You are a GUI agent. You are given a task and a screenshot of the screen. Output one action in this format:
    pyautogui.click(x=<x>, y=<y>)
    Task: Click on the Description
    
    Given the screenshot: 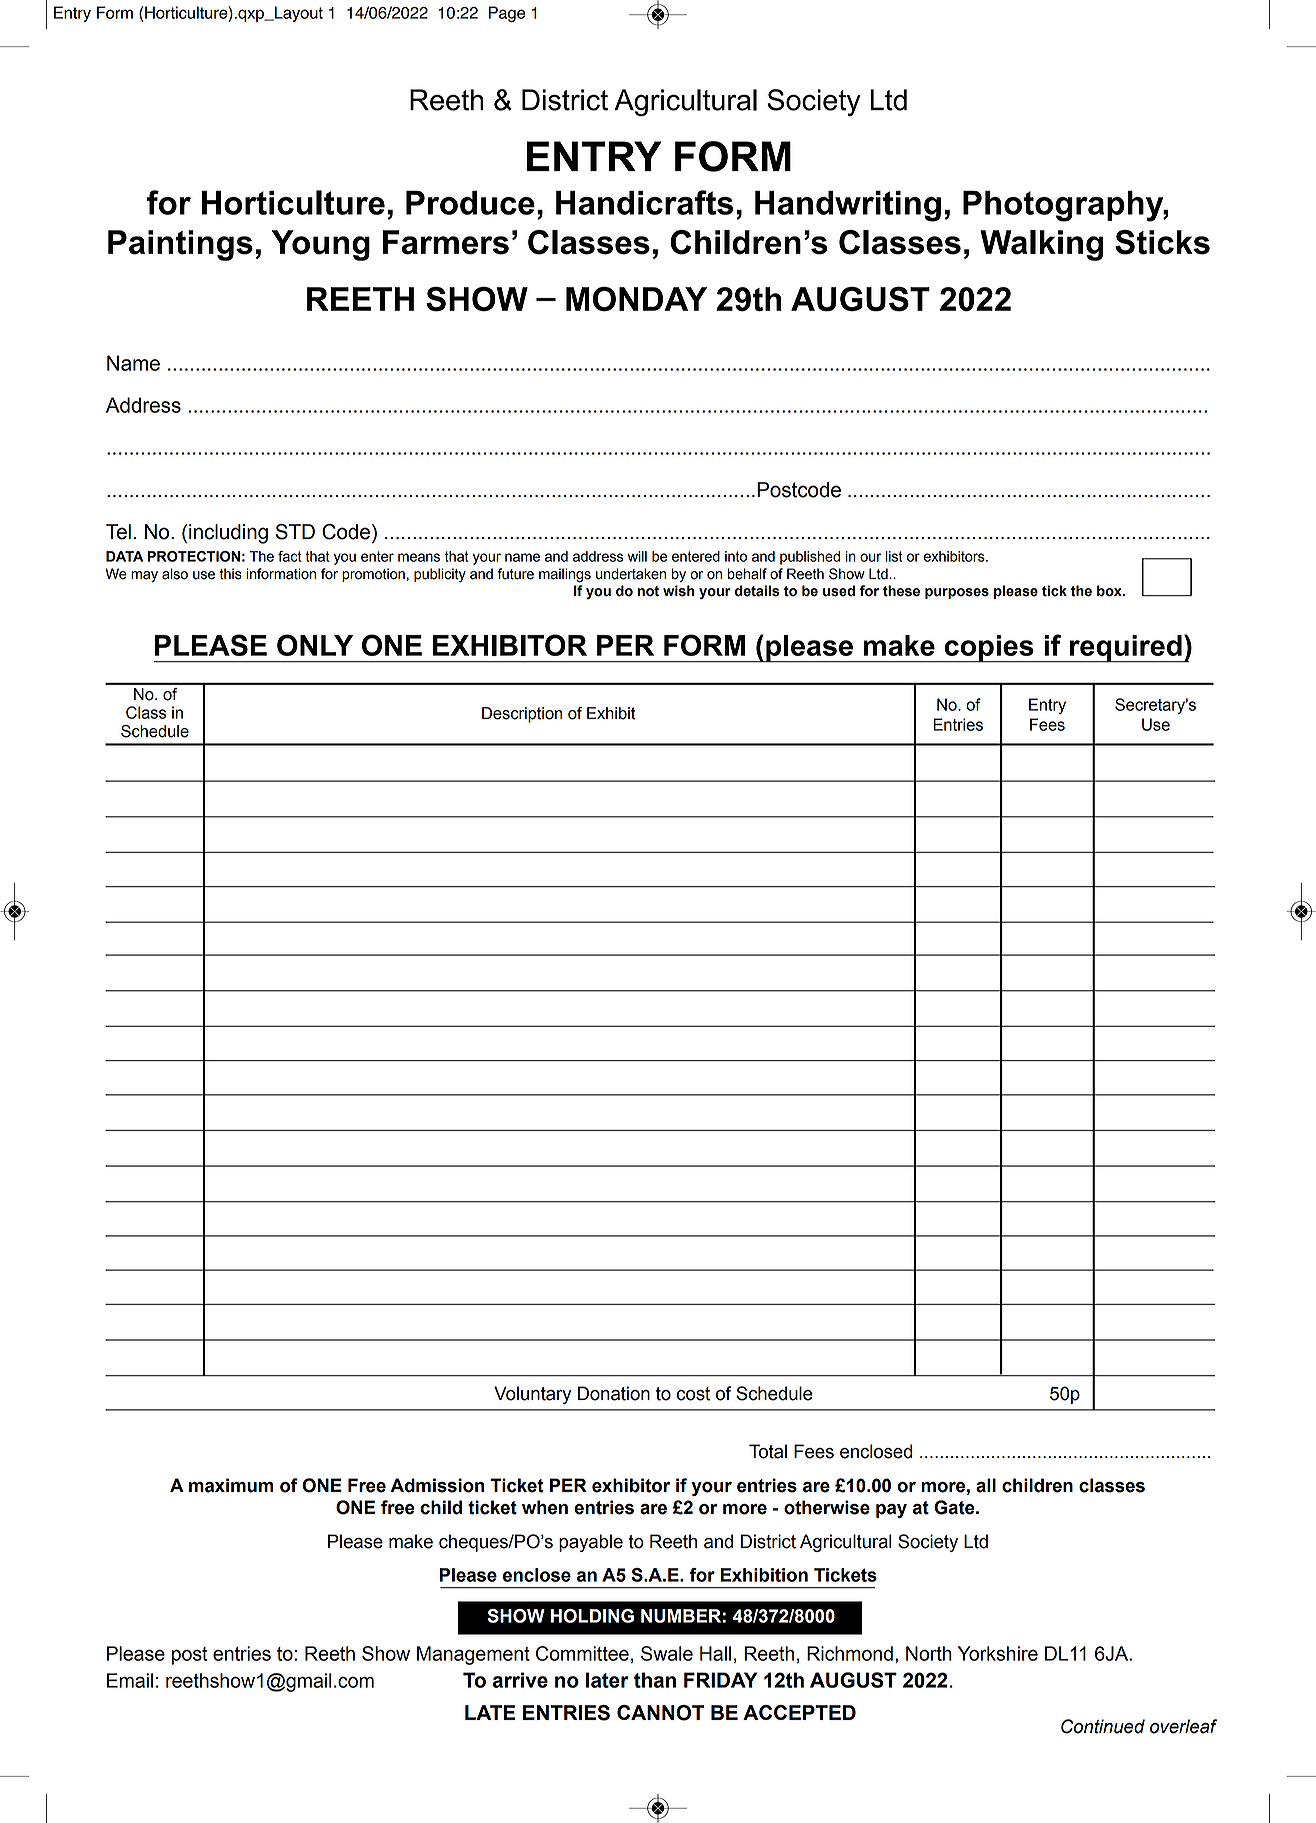 What is the action you would take?
    pyautogui.click(x=522, y=715)
